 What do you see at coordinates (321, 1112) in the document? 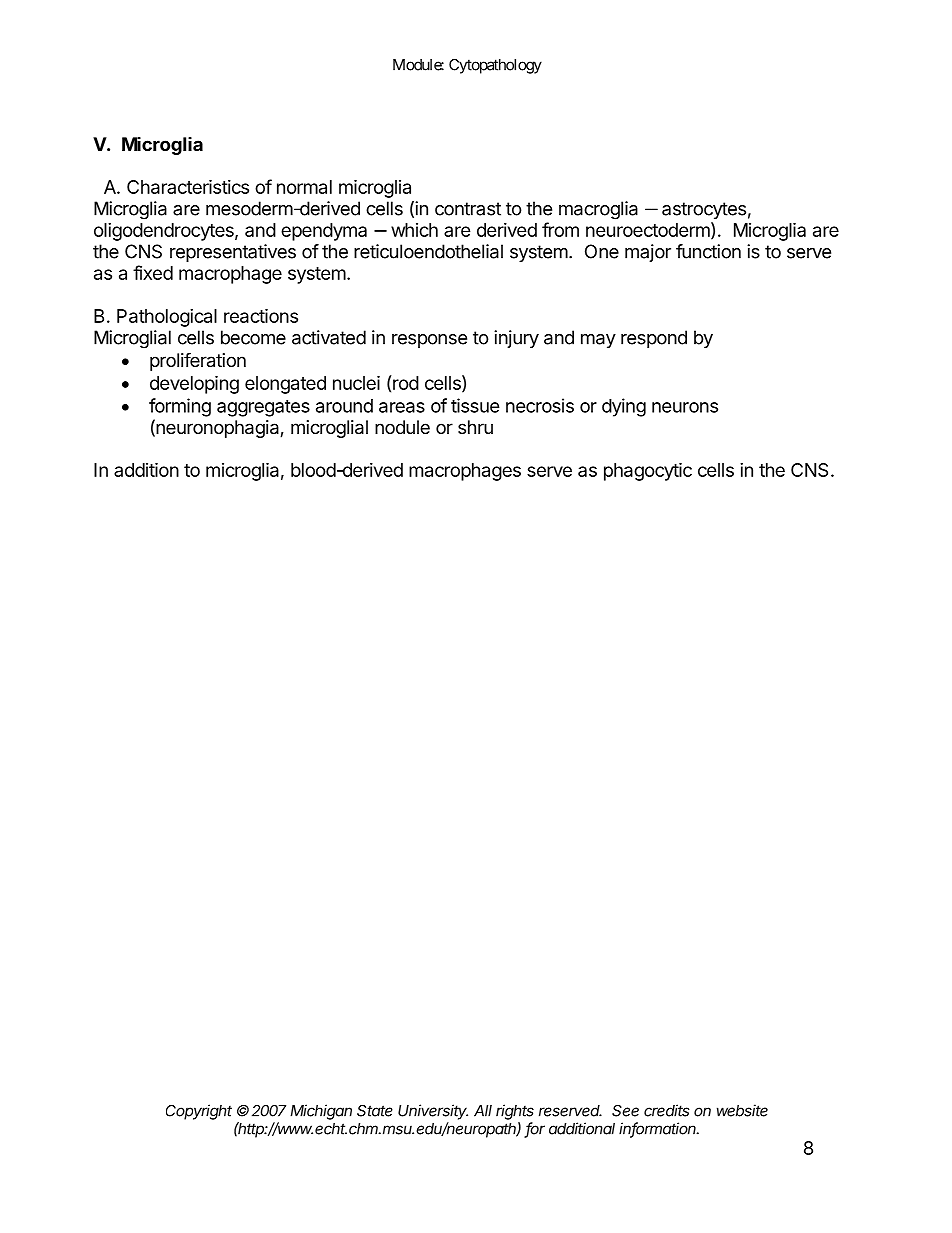
I see `Michigan` at bounding box center [321, 1112].
